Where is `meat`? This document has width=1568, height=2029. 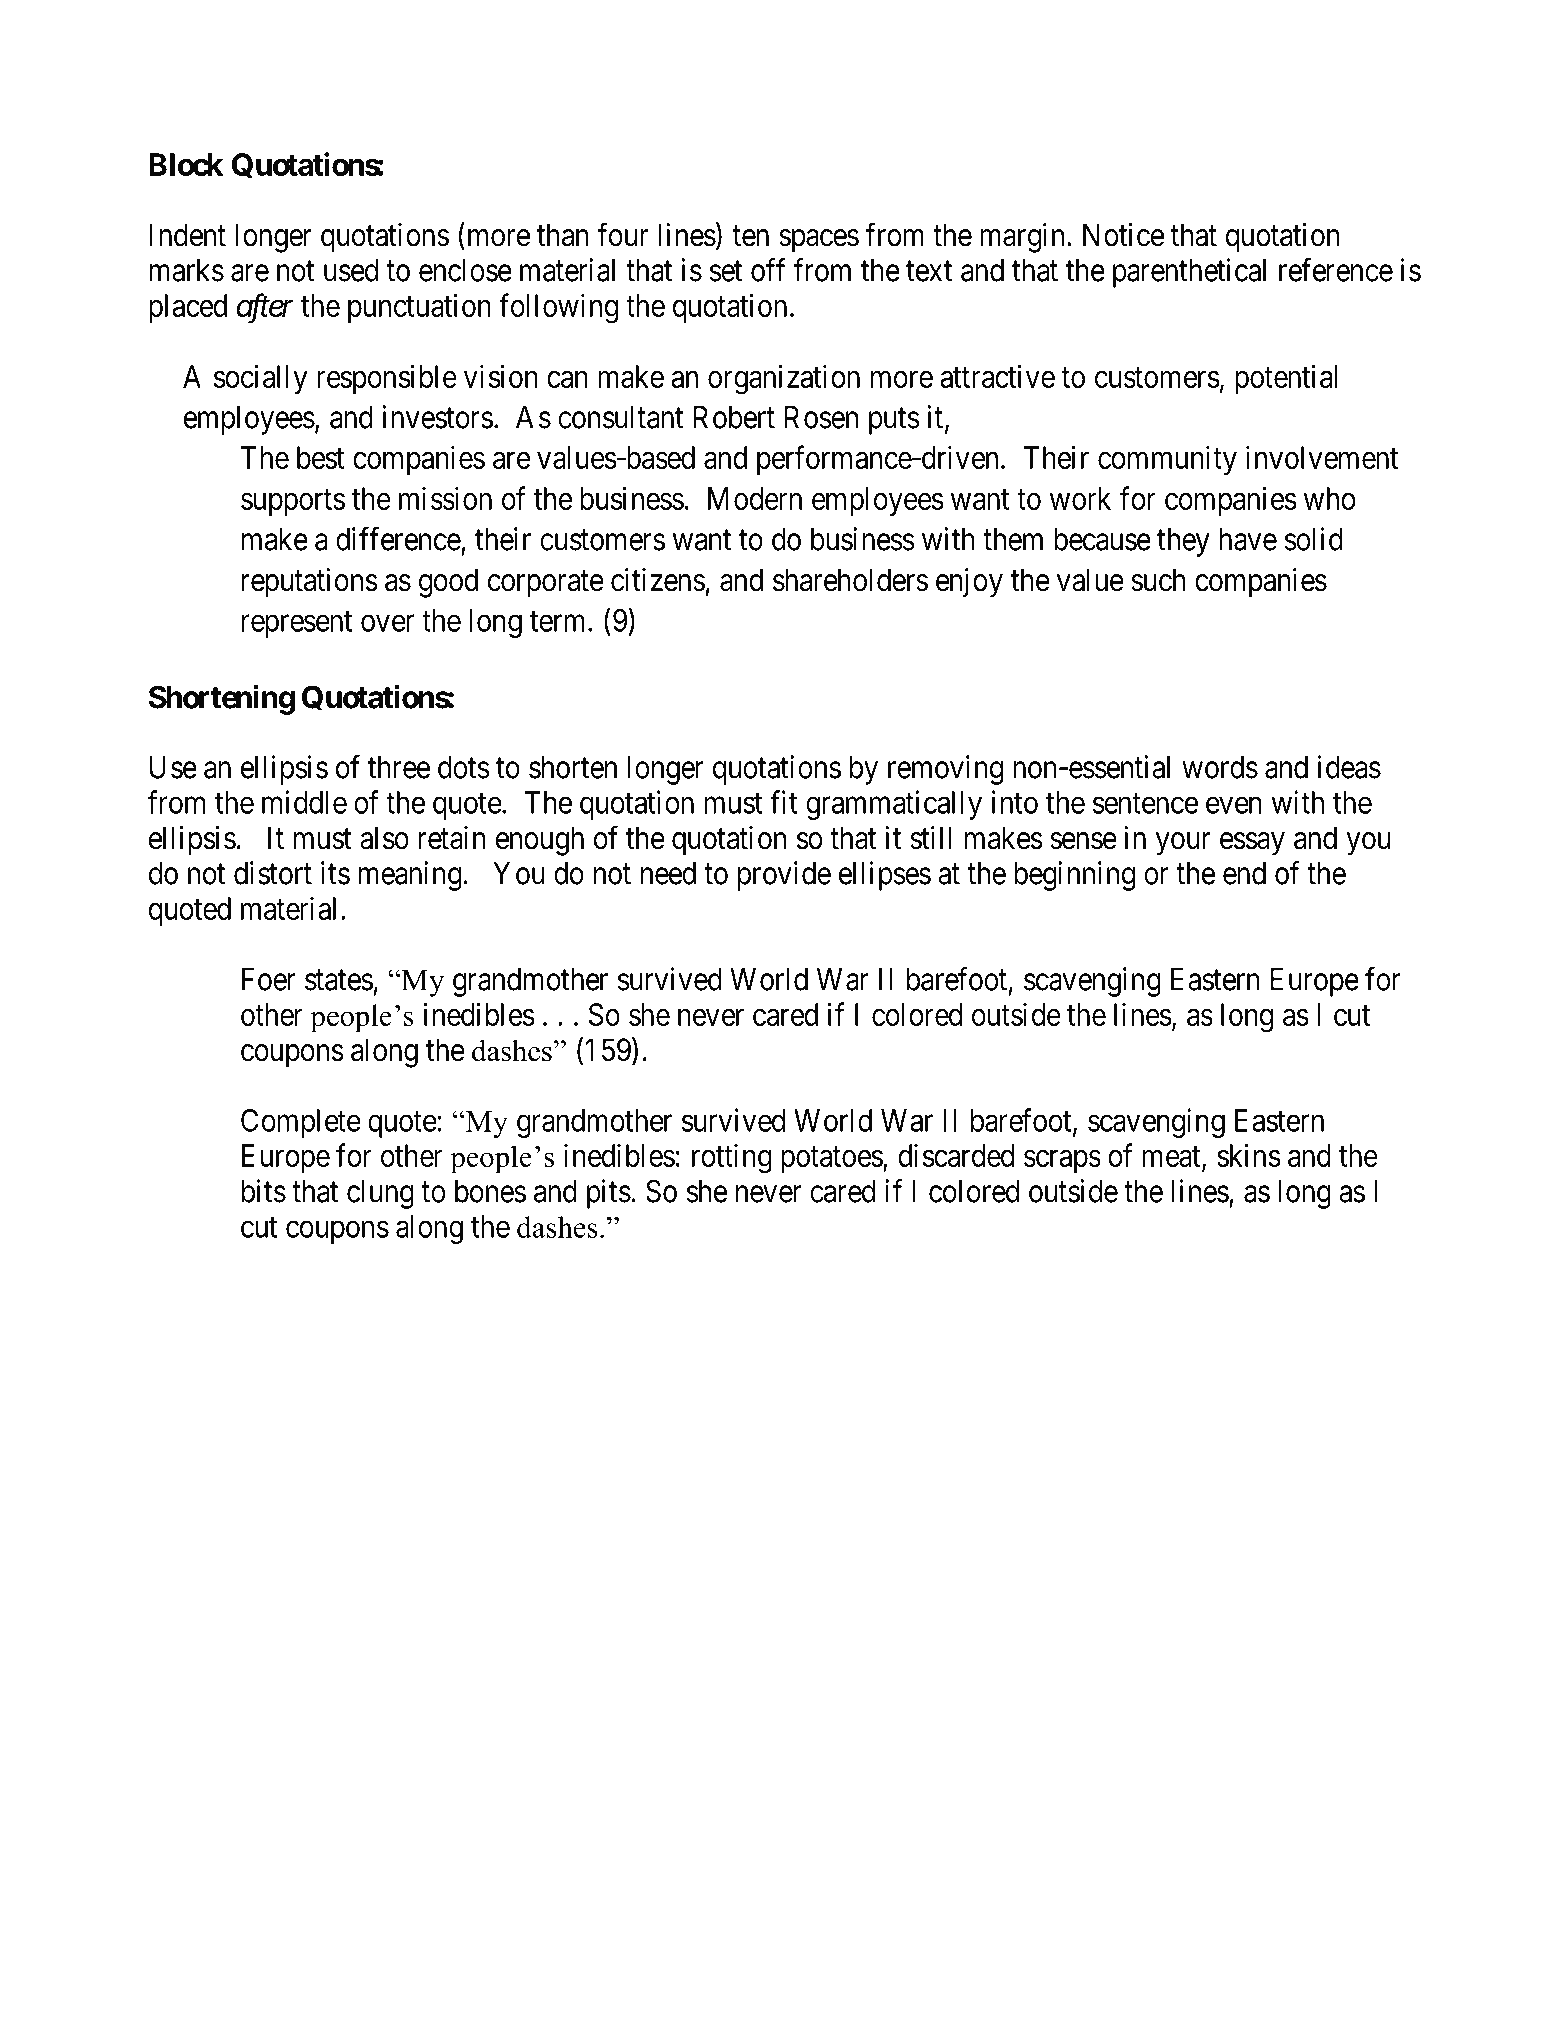
meat is located at coordinates (1172, 1158).
